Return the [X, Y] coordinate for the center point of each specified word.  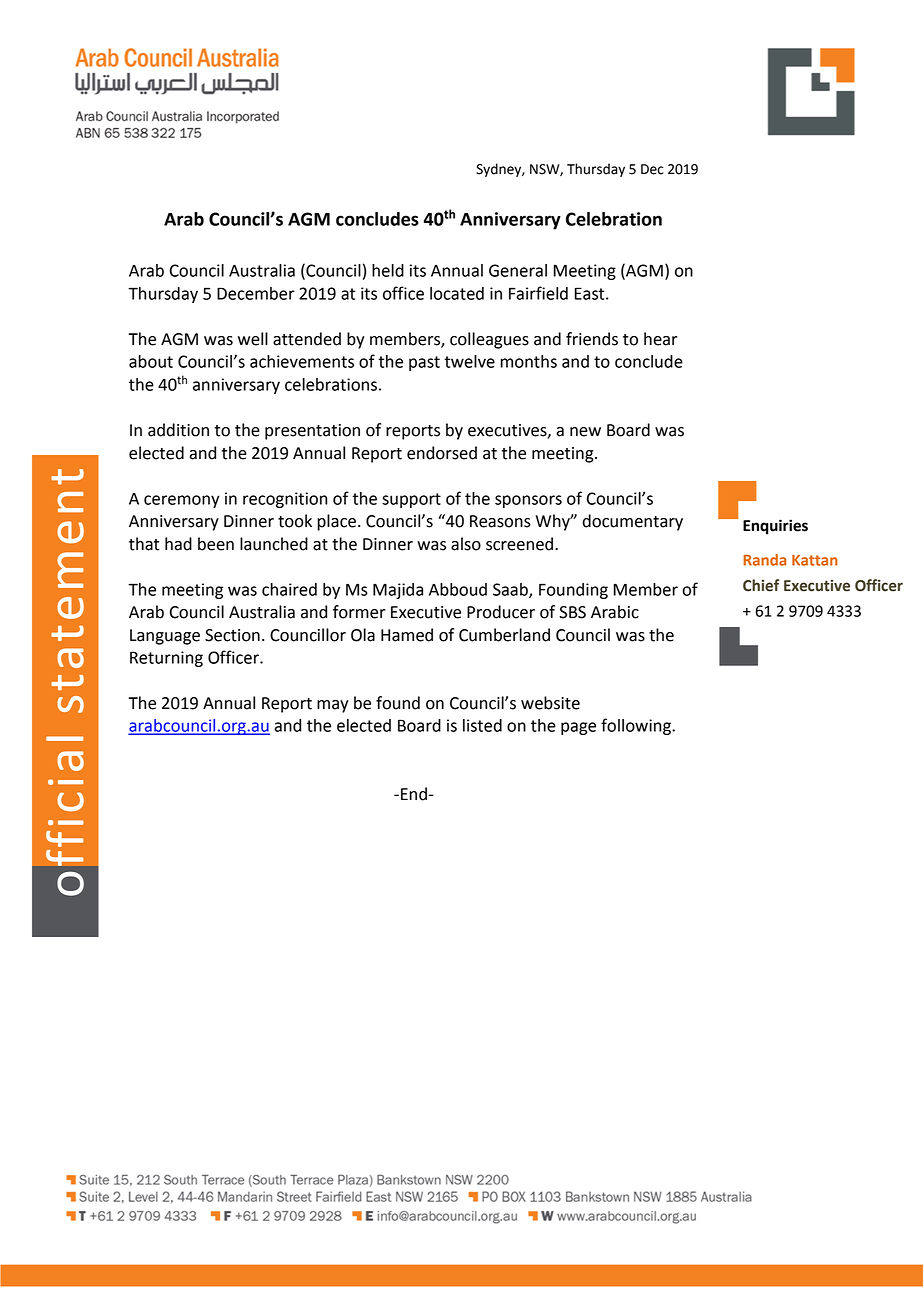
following [637, 726]
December [256, 293]
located [457, 293]
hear [660, 339]
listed [482, 725]
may [332, 706]
